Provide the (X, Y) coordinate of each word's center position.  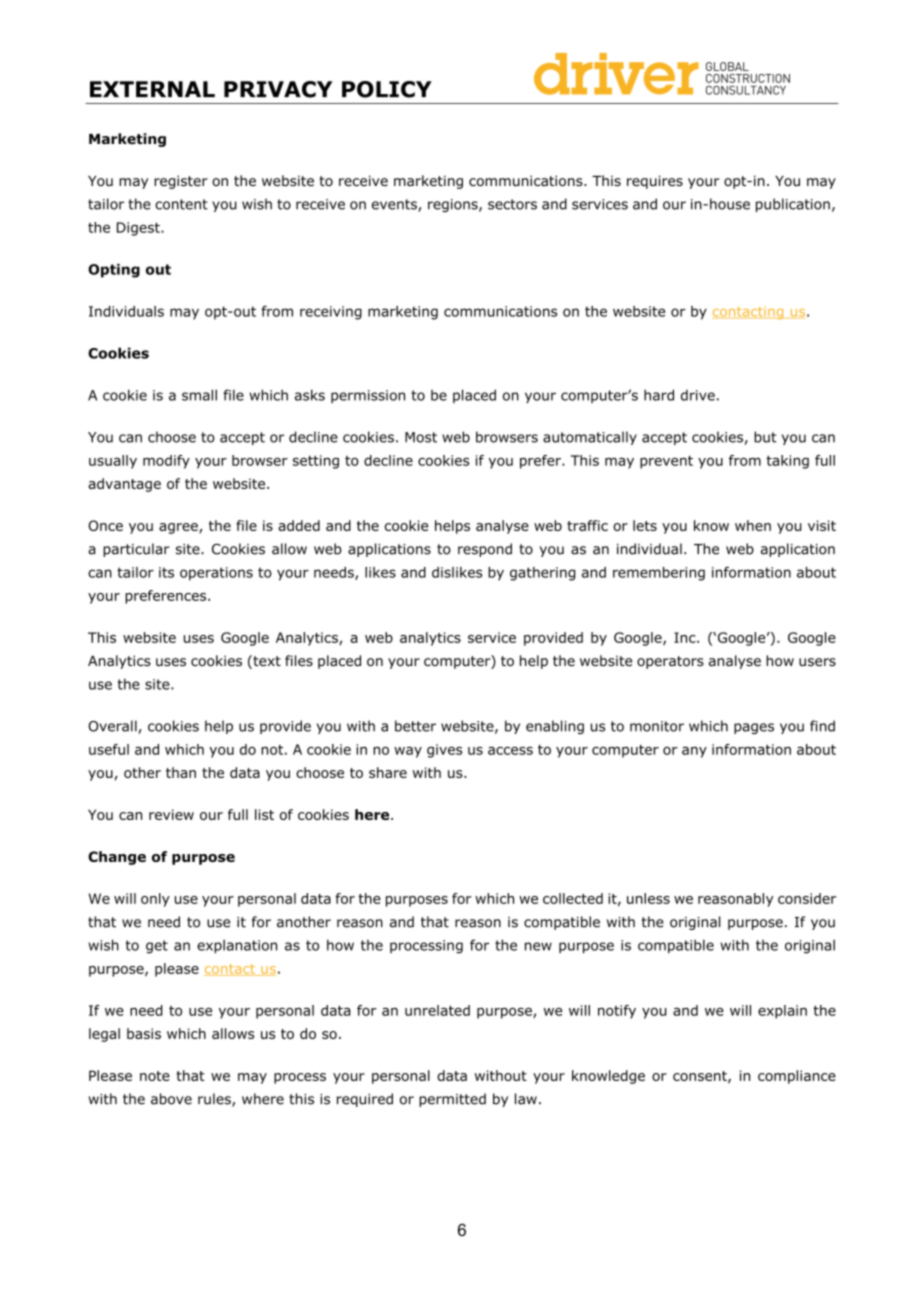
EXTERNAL (152, 89)
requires (655, 182)
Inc (686, 637)
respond (485, 550)
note (155, 1076)
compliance (797, 1077)
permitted (452, 1100)
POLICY (387, 89)
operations (216, 574)
